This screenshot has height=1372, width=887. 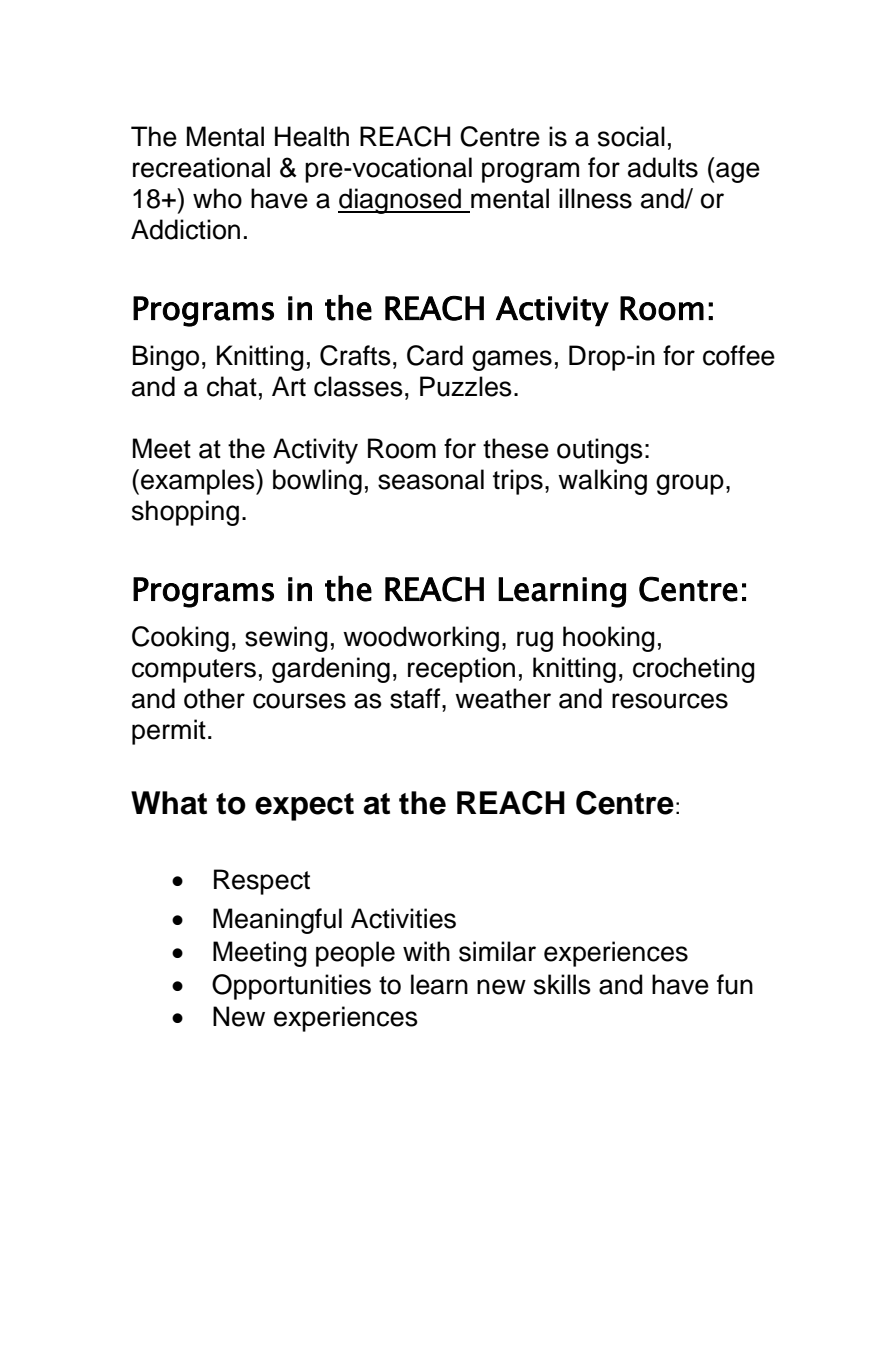 I want to click on other, so click(x=214, y=698).
